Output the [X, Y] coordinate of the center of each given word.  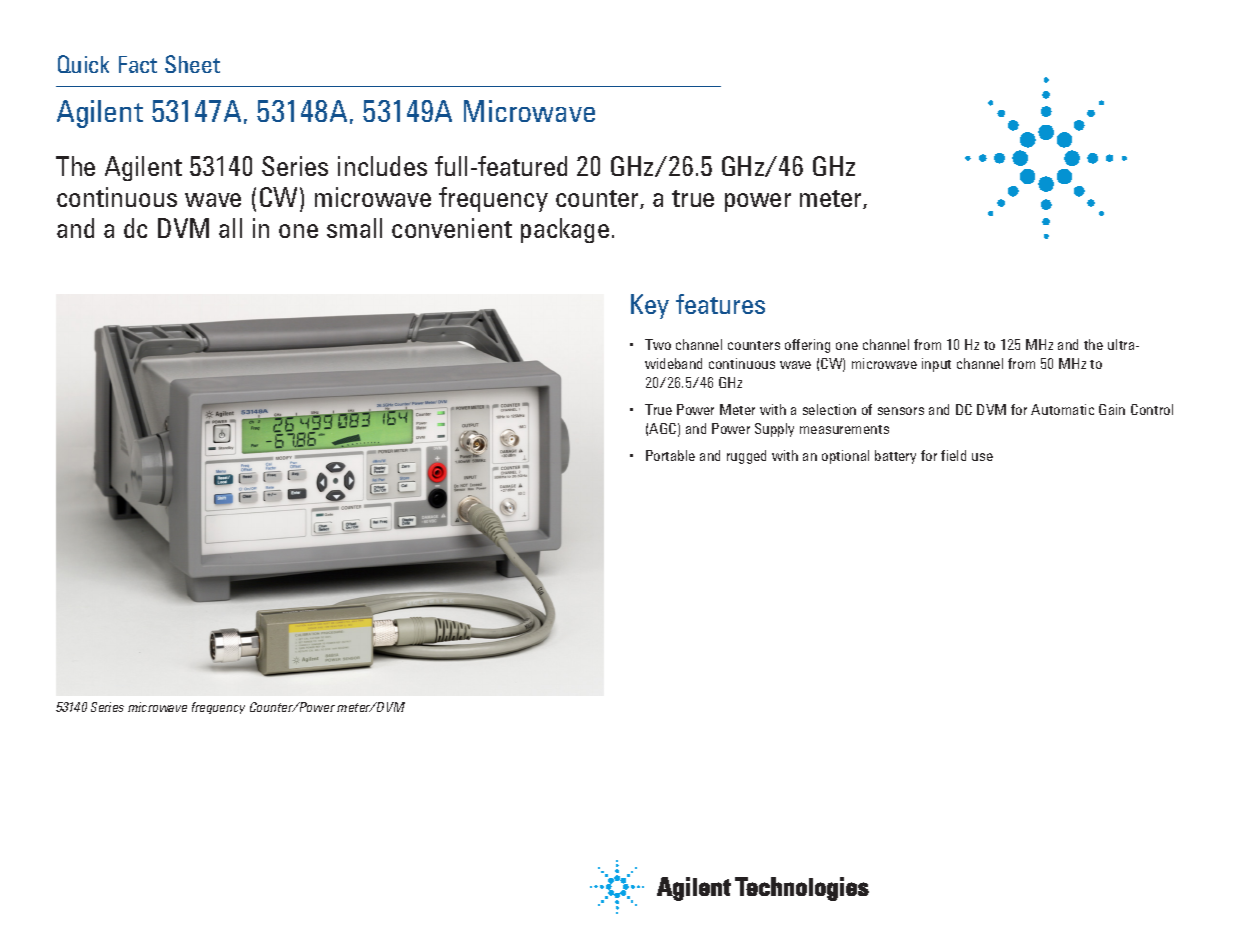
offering [807, 346]
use [982, 457]
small [354, 228]
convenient [452, 228]
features [720, 304]
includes [382, 166]
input [936, 365]
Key [650, 306]
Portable [670, 455]
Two [658, 344]
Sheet [192, 64]
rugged [746, 457]
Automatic [1062, 409]
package [565, 230]
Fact [138, 64]
